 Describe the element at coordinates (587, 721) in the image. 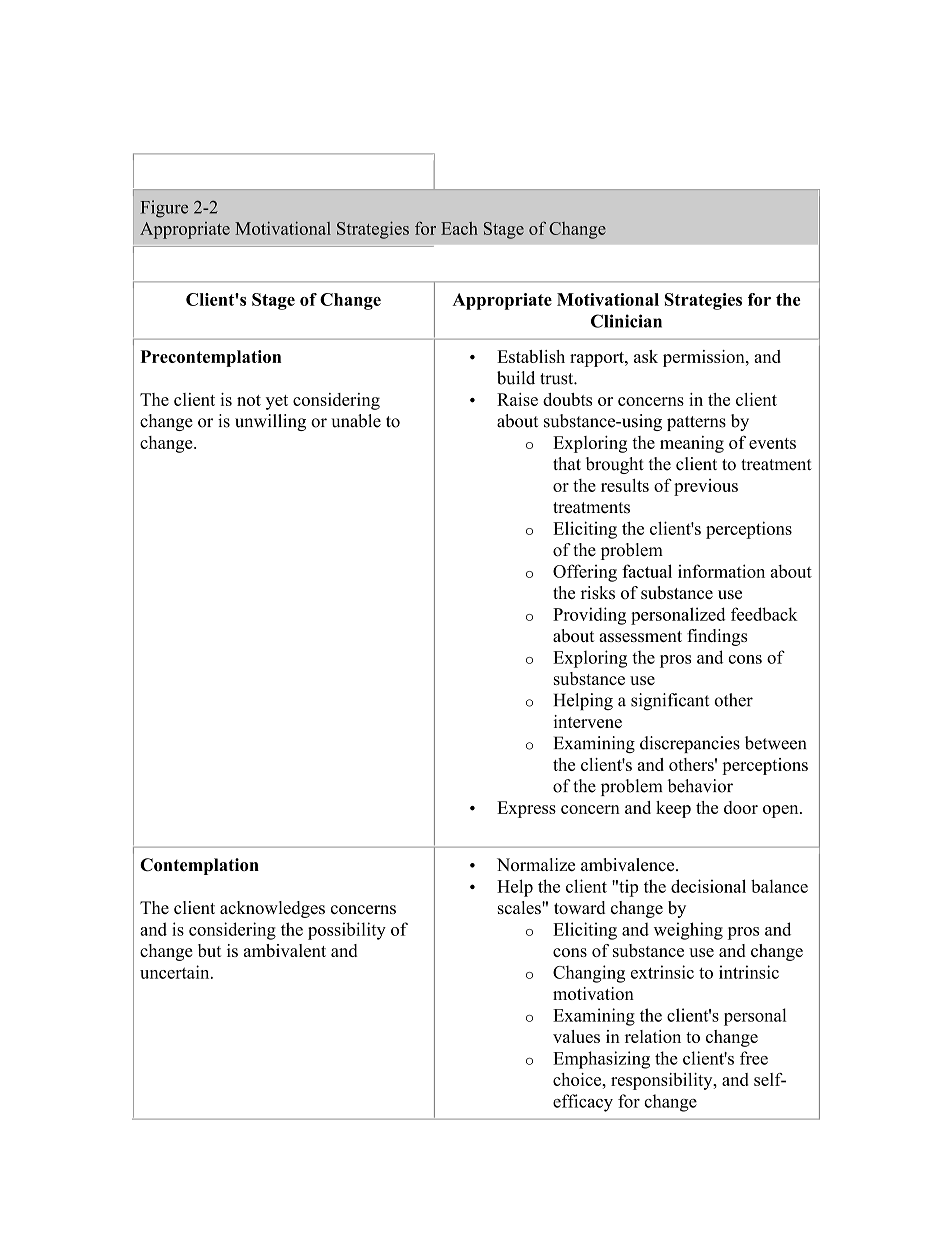

I see `intervene` at that location.
